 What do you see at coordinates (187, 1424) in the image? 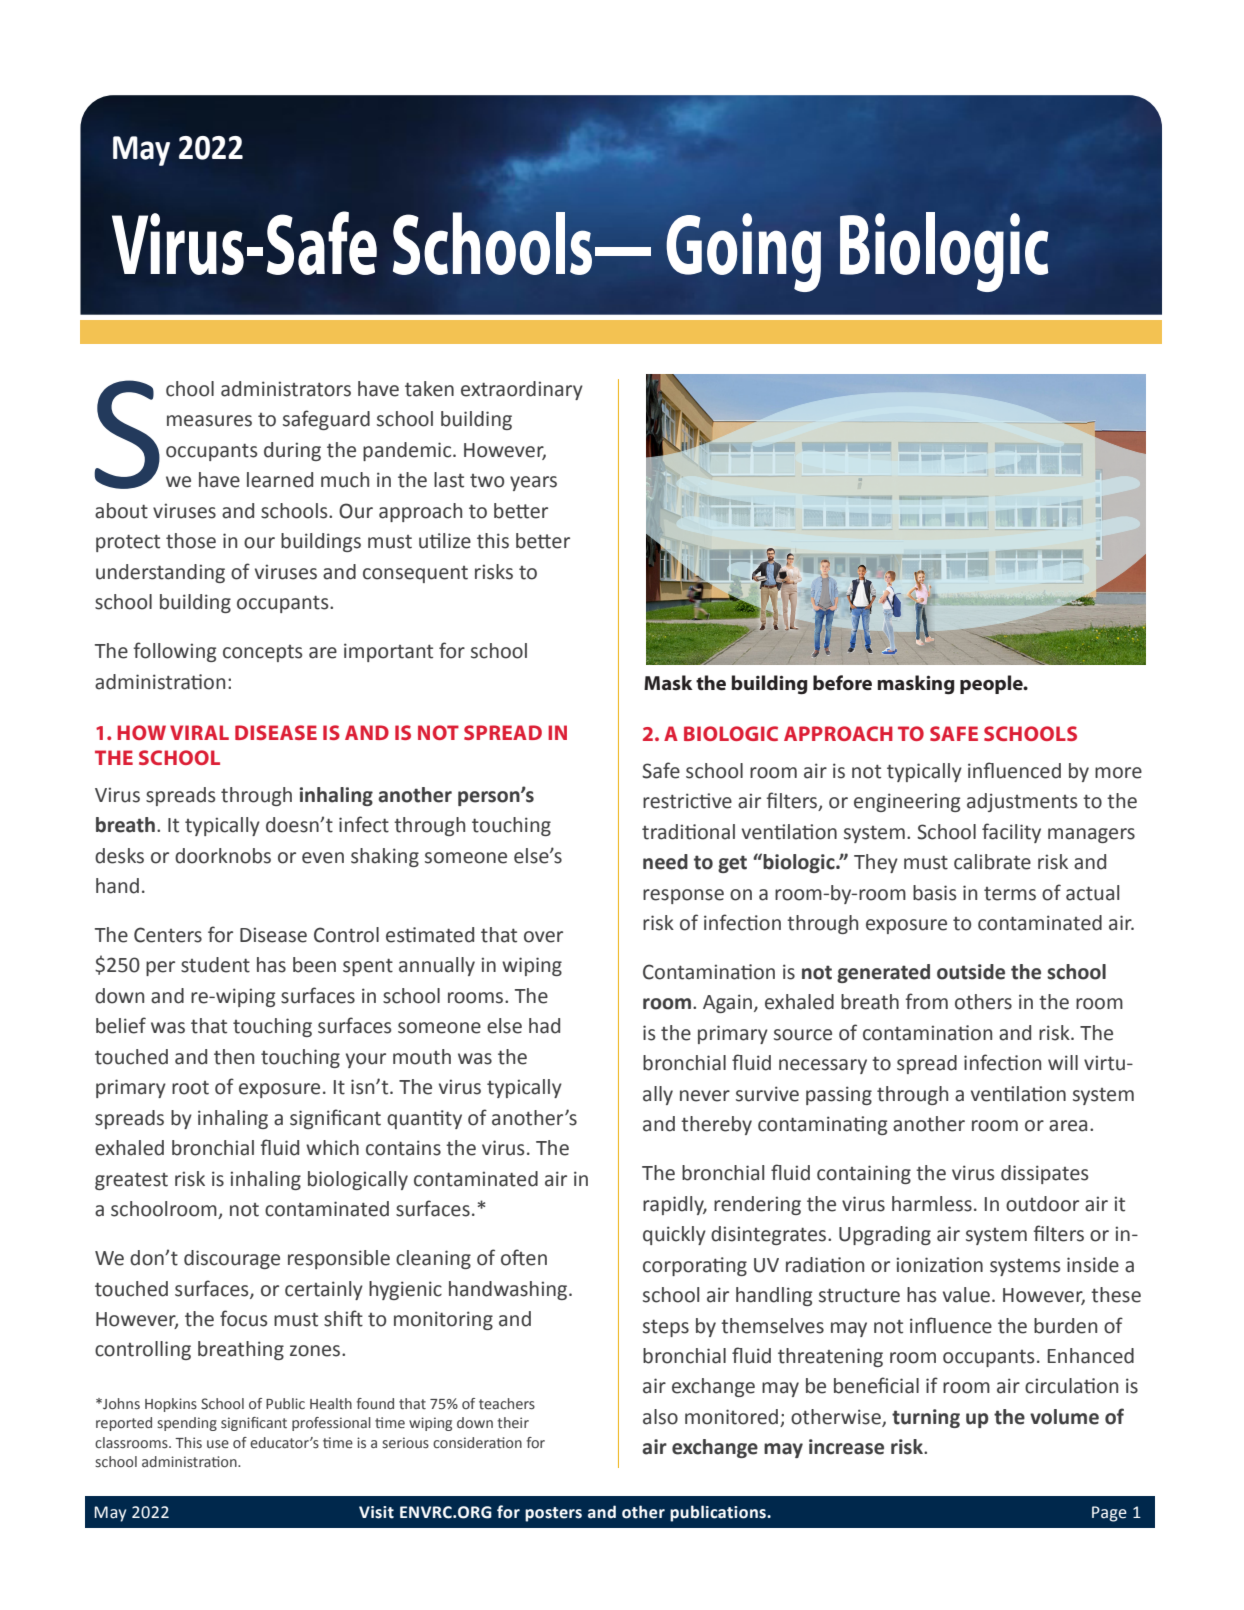
I see `spending` at bounding box center [187, 1424].
